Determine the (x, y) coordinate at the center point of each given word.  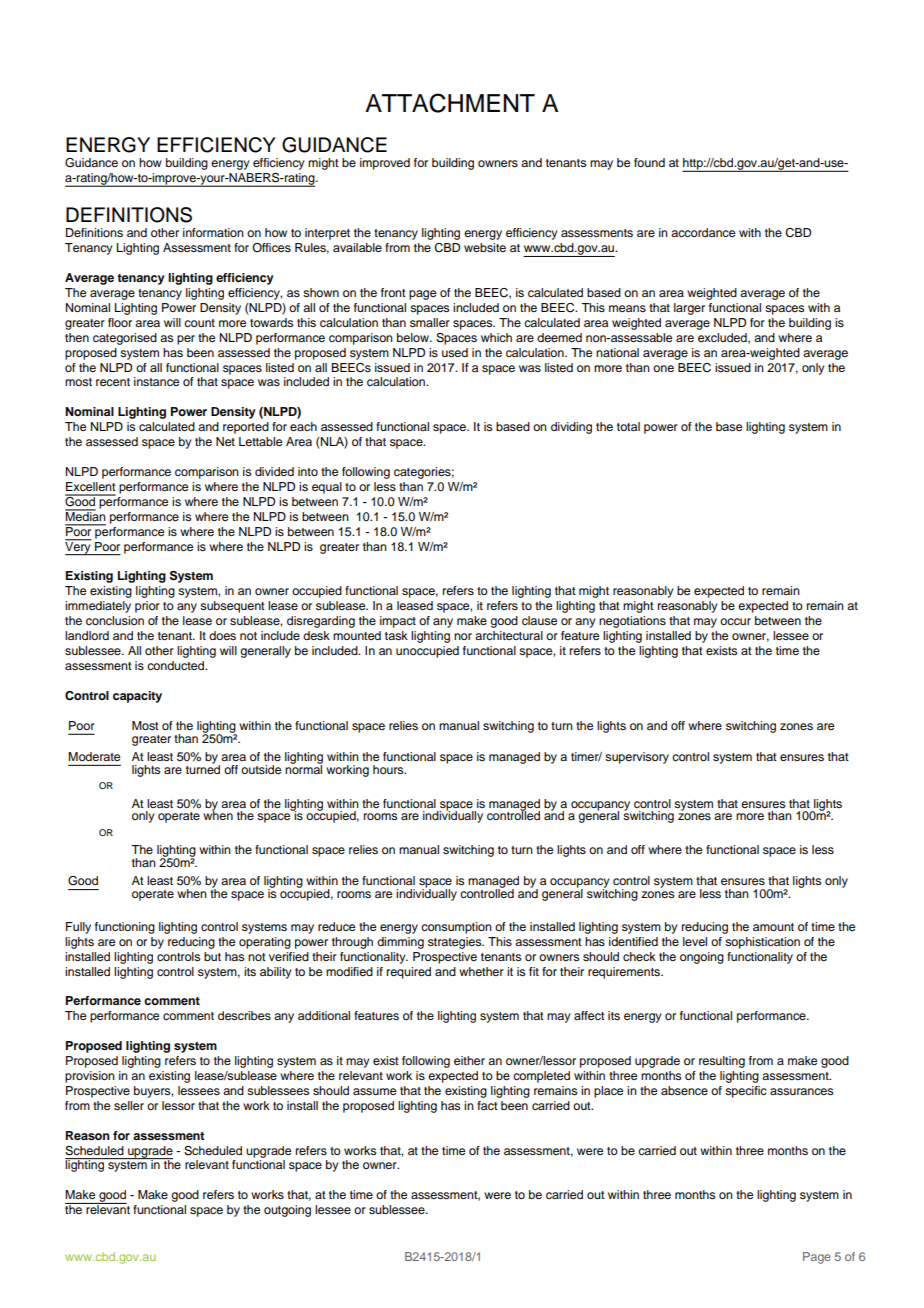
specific (746, 1092)
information (213, 232)
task (396, 635)
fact (487, 1105)
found (649, 162)
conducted (176, 665)
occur (735, 621)
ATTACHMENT (450, 103)
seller (129, 1105)
